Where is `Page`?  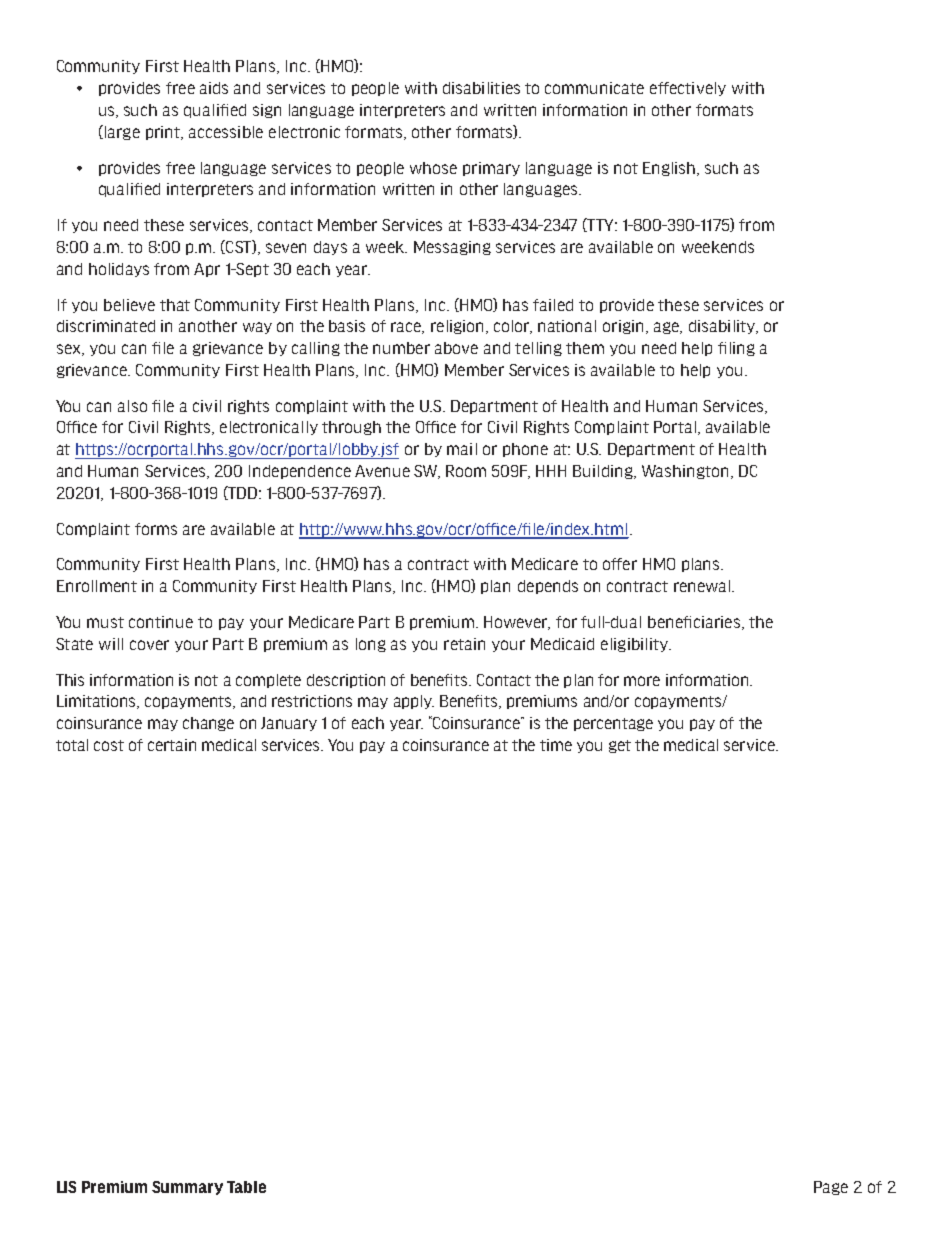
Page is located at coordinates (831, 1188).
